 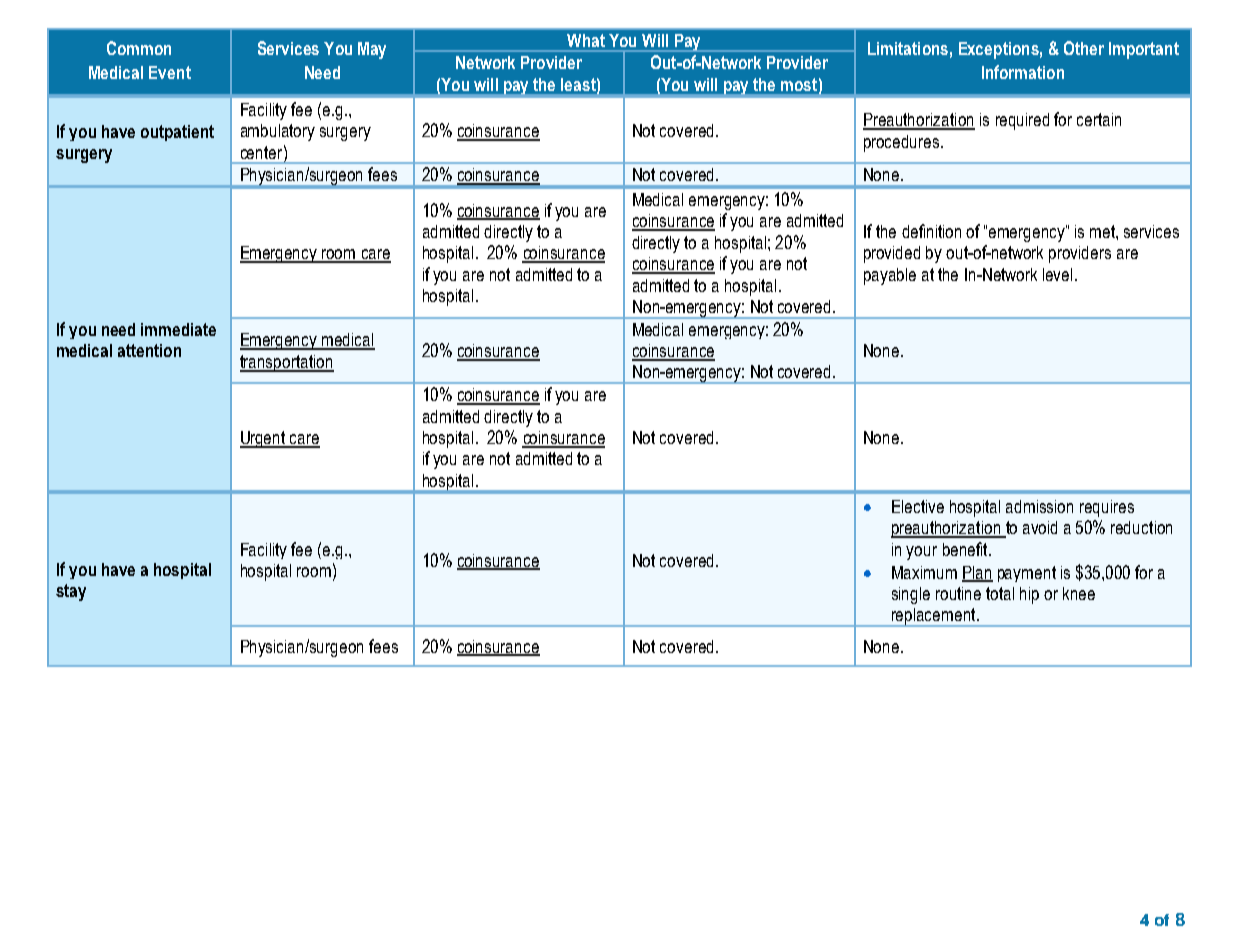 What do you see at coordinates (1023, 72) in the image?
I see `Information` at bounding box center [1023, 72].
